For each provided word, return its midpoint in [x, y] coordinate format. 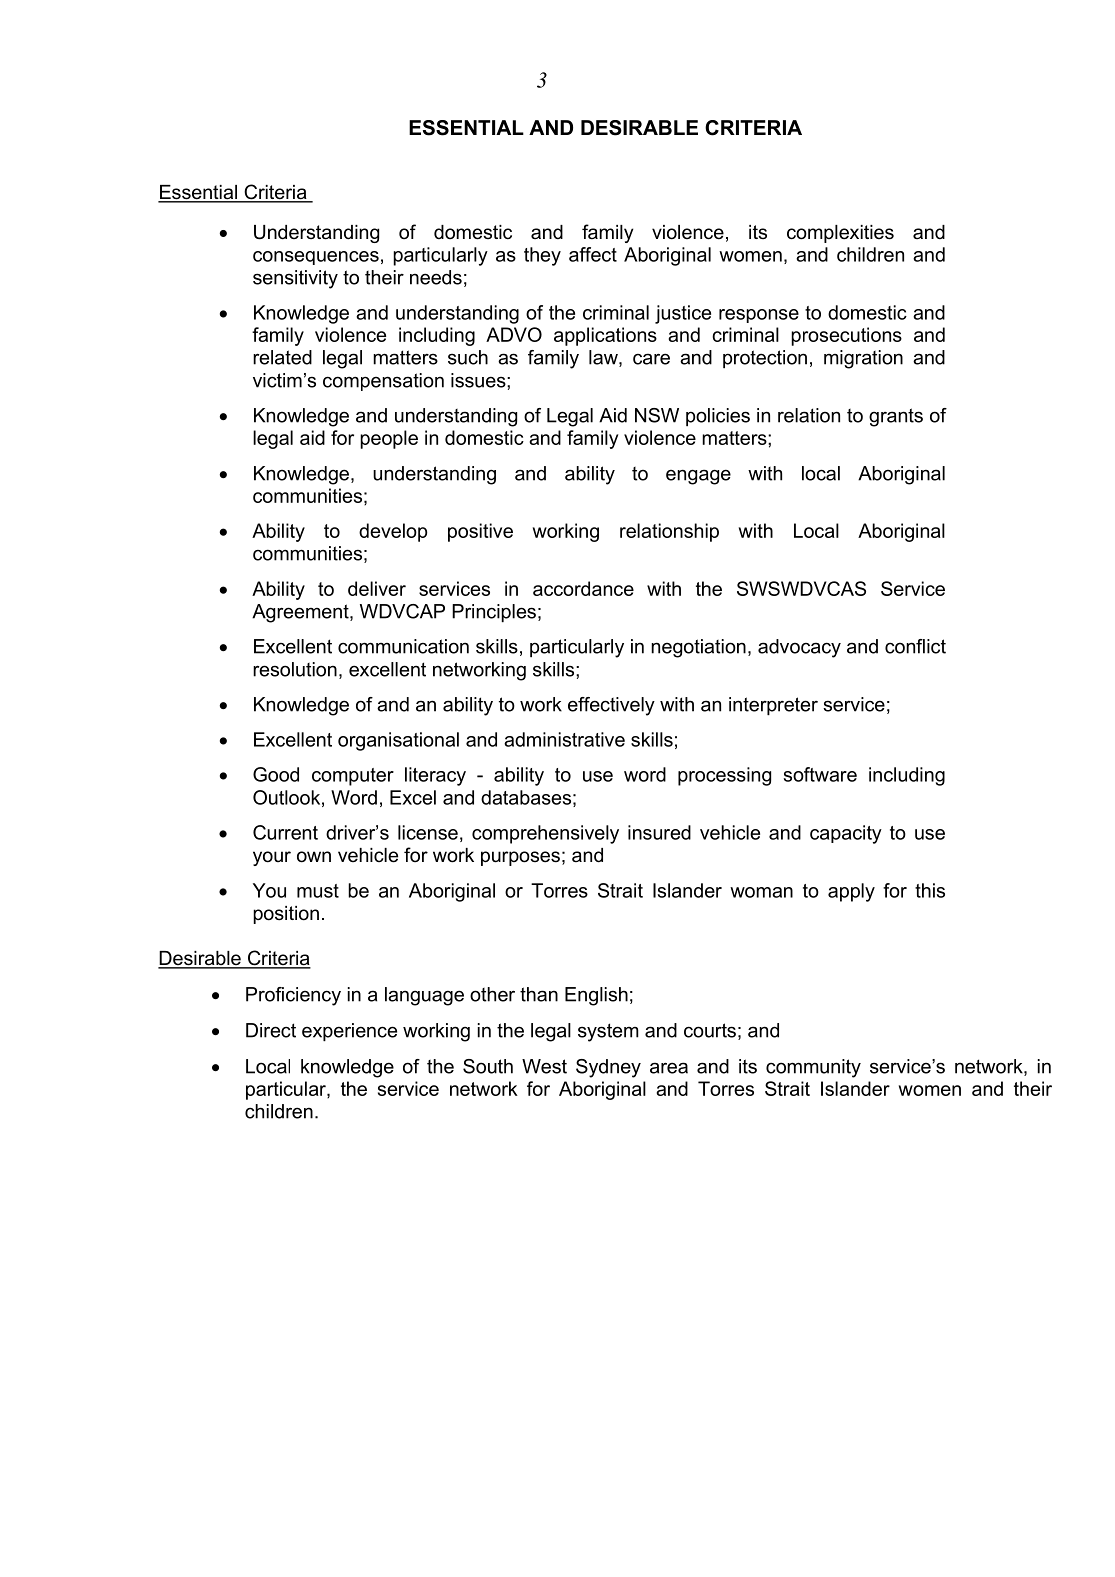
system [608, 1032]
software [820, 774]
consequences [316, 258]
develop [393, 532]
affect [593, 254]
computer [353, 777]
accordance [583, 588]
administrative [564, 739]
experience [349, 1032]
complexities [840, 234]
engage [698, 477]
